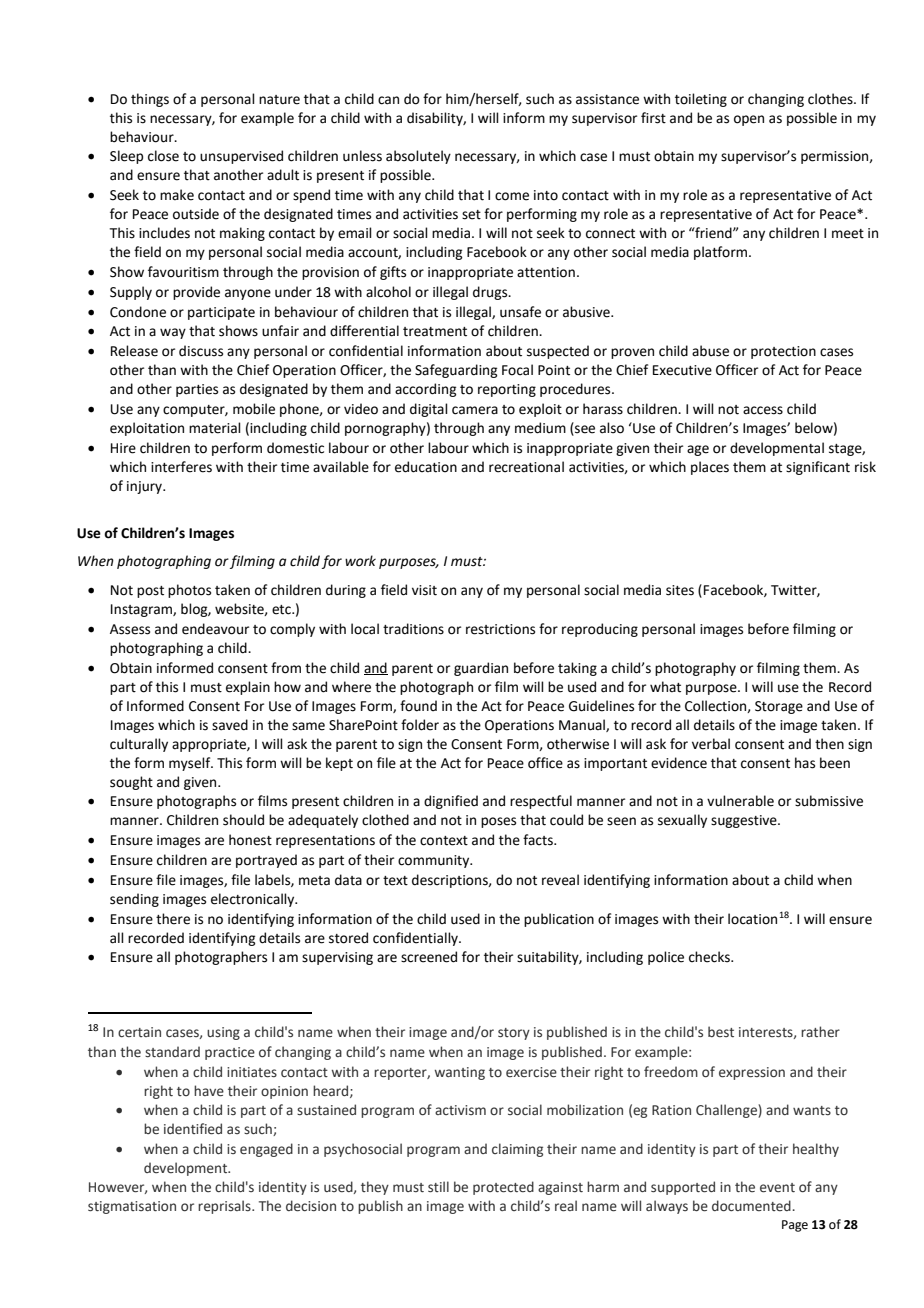 Image resolution: width=924 pixels, height=1308 pixels. Describe the element at coordinates (451, 802) in the document. I see `dignified` at that location.
